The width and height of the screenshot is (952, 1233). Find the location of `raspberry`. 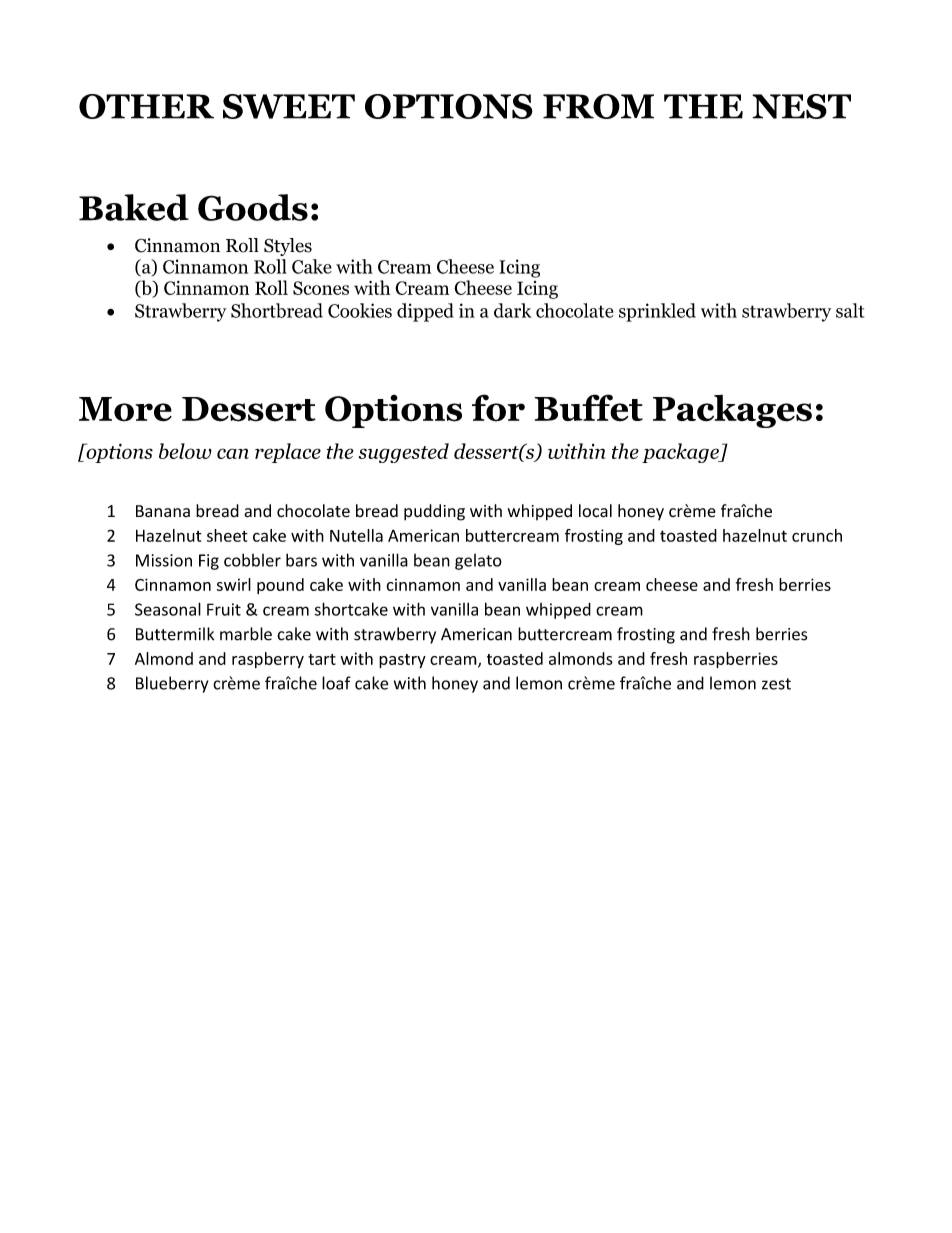

raspberry is located at coordinates (268, 660).
